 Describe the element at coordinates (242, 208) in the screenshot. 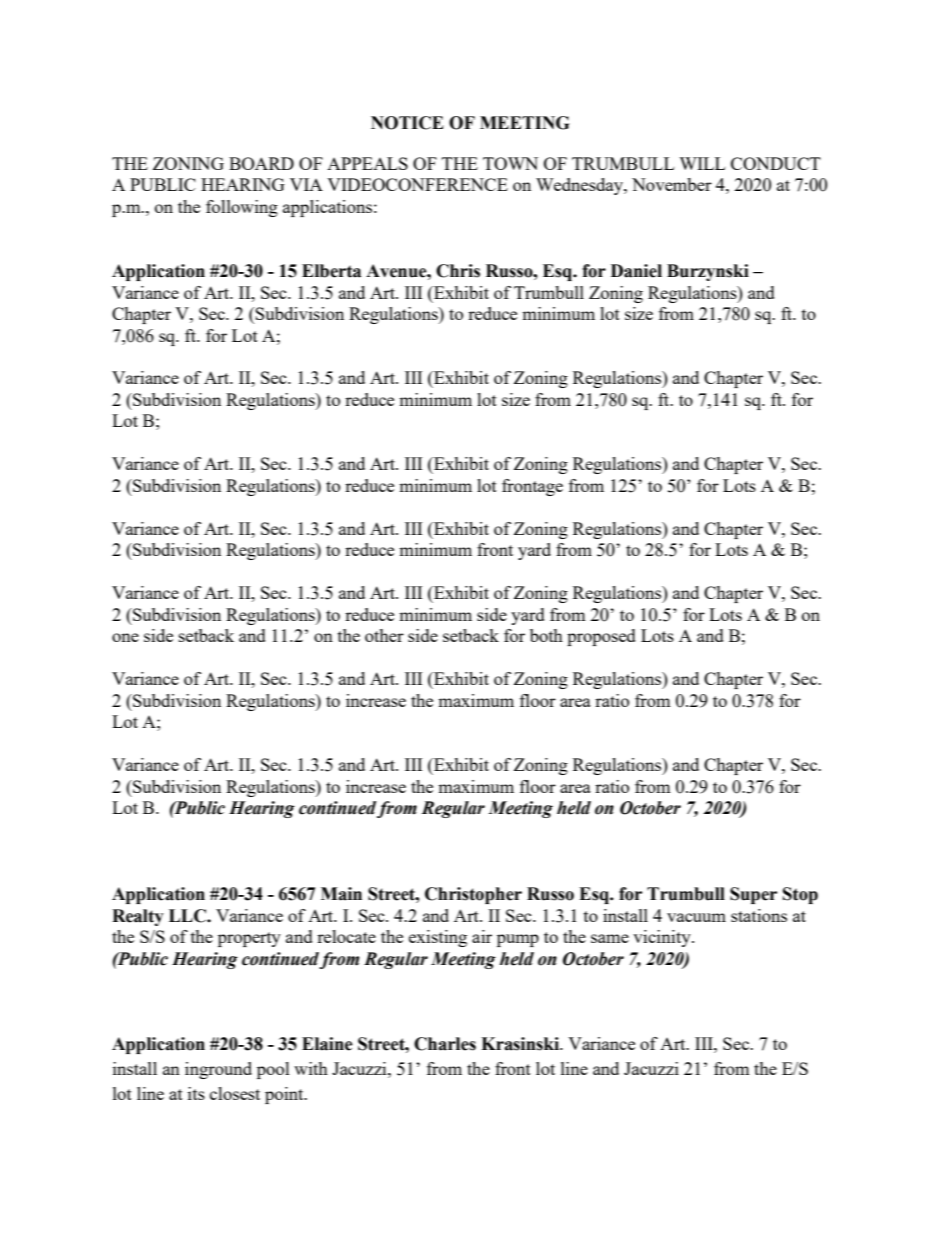

I see `following` at that location.
